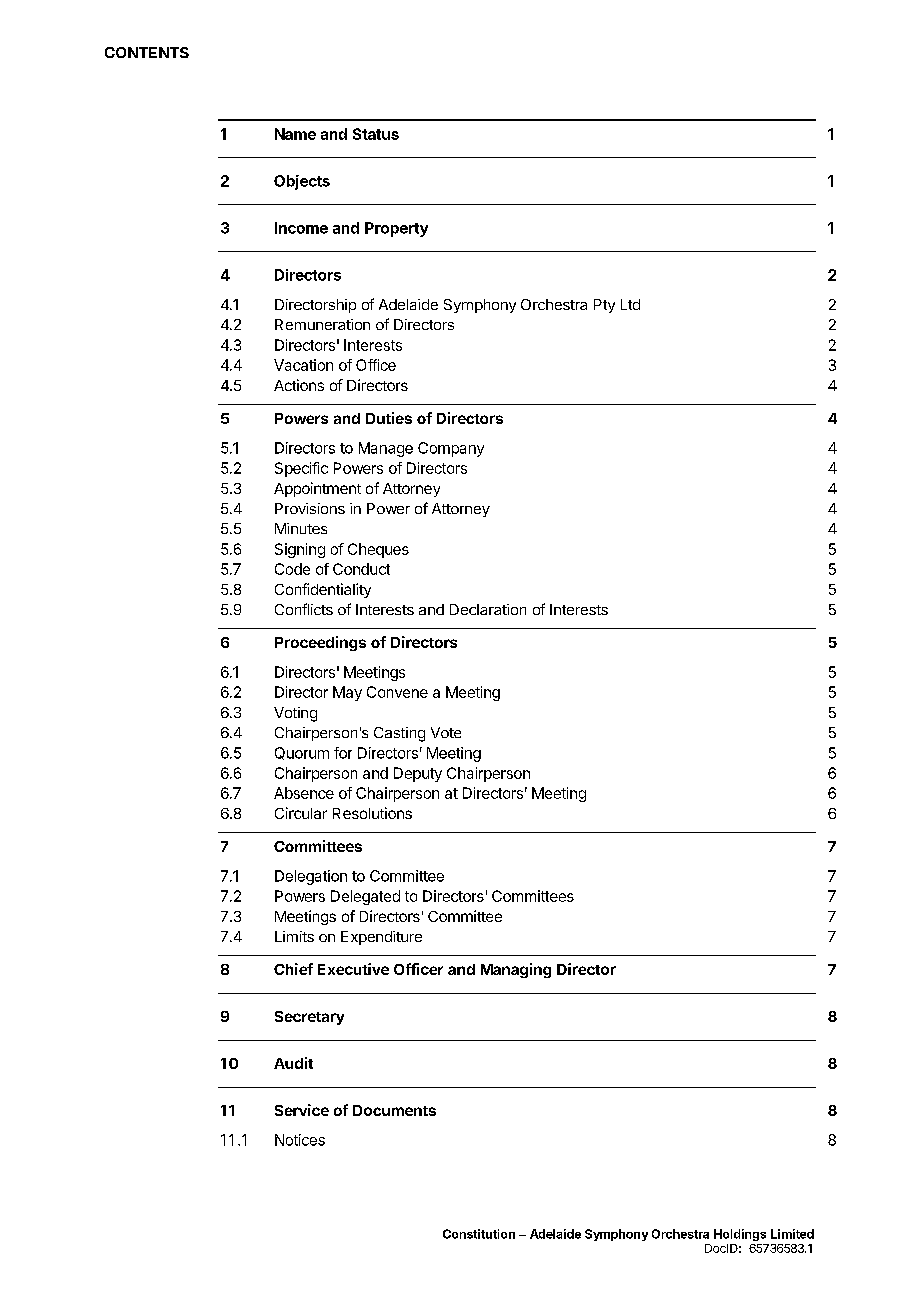  What do you see at coordinates (451, 449) in the screenshot?
I see `Company` at bounding box center [451, 449].
